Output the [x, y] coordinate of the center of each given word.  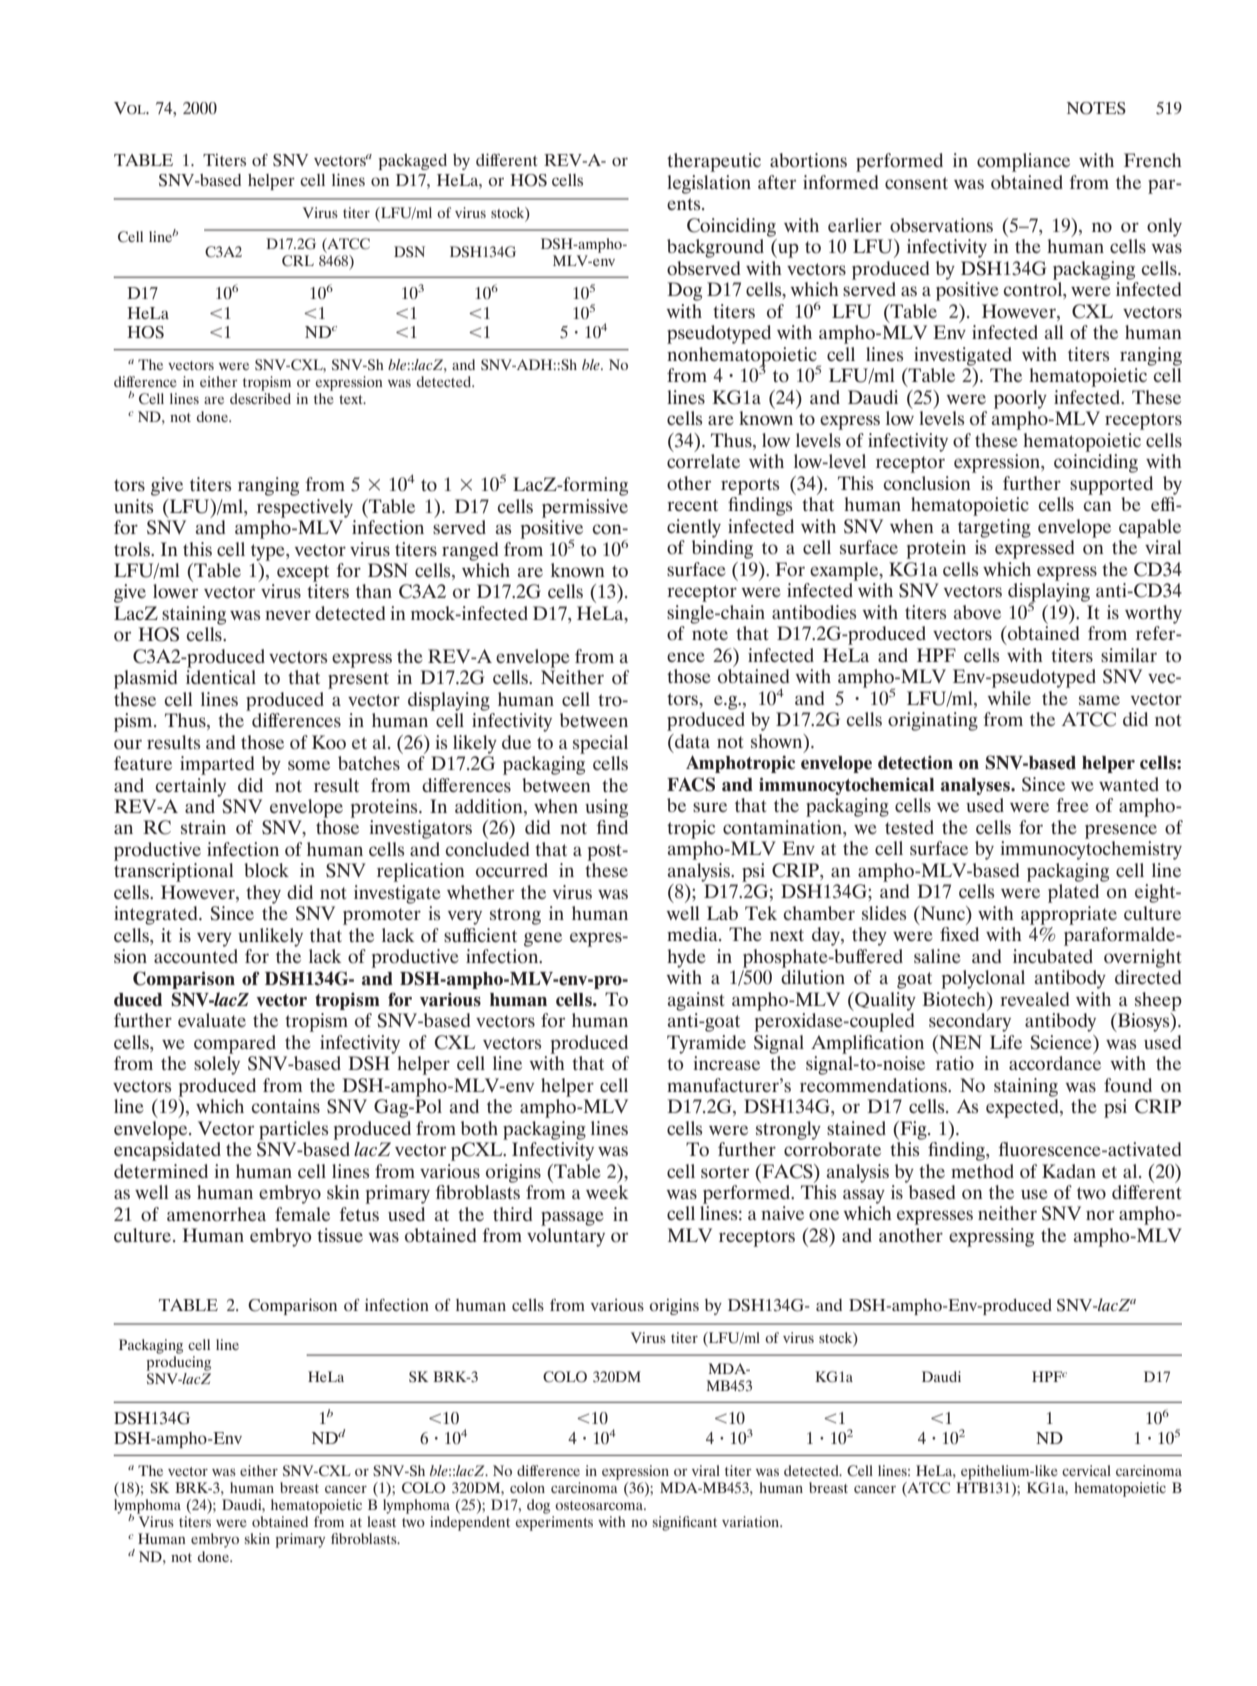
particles [293, 1130]
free [1072, 805]
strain [203, 827]
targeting [994, 528]
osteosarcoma [600, 1505]
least [381, 1521]
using [606, 808]
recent [692, 505]
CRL [298, 261]
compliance [1023, 162]
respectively [305, 508]
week [607, 1192]
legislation [709, 184]
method [982, 1171]
